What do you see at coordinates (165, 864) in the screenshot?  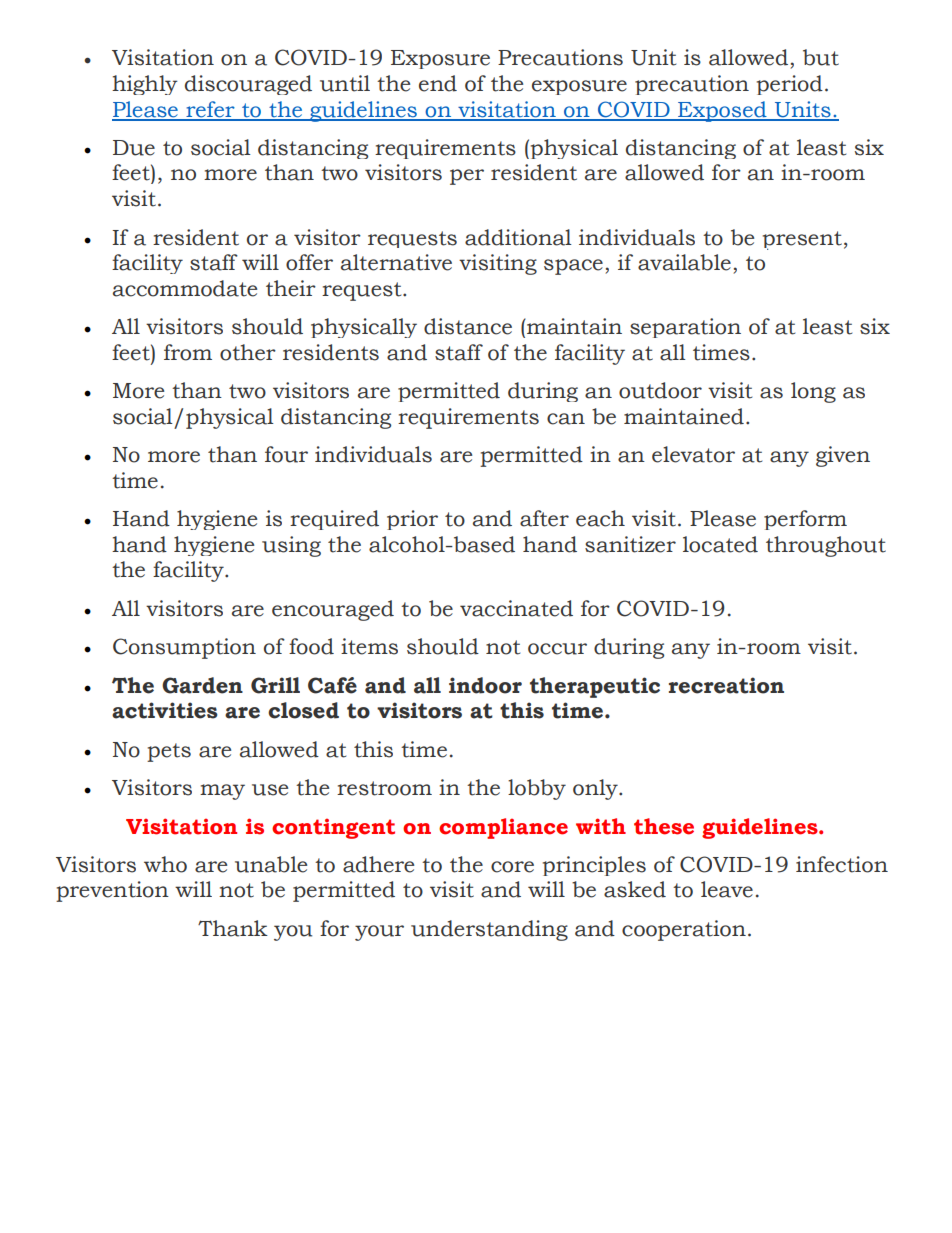 I see `who` at bounding box center [165, 864].
